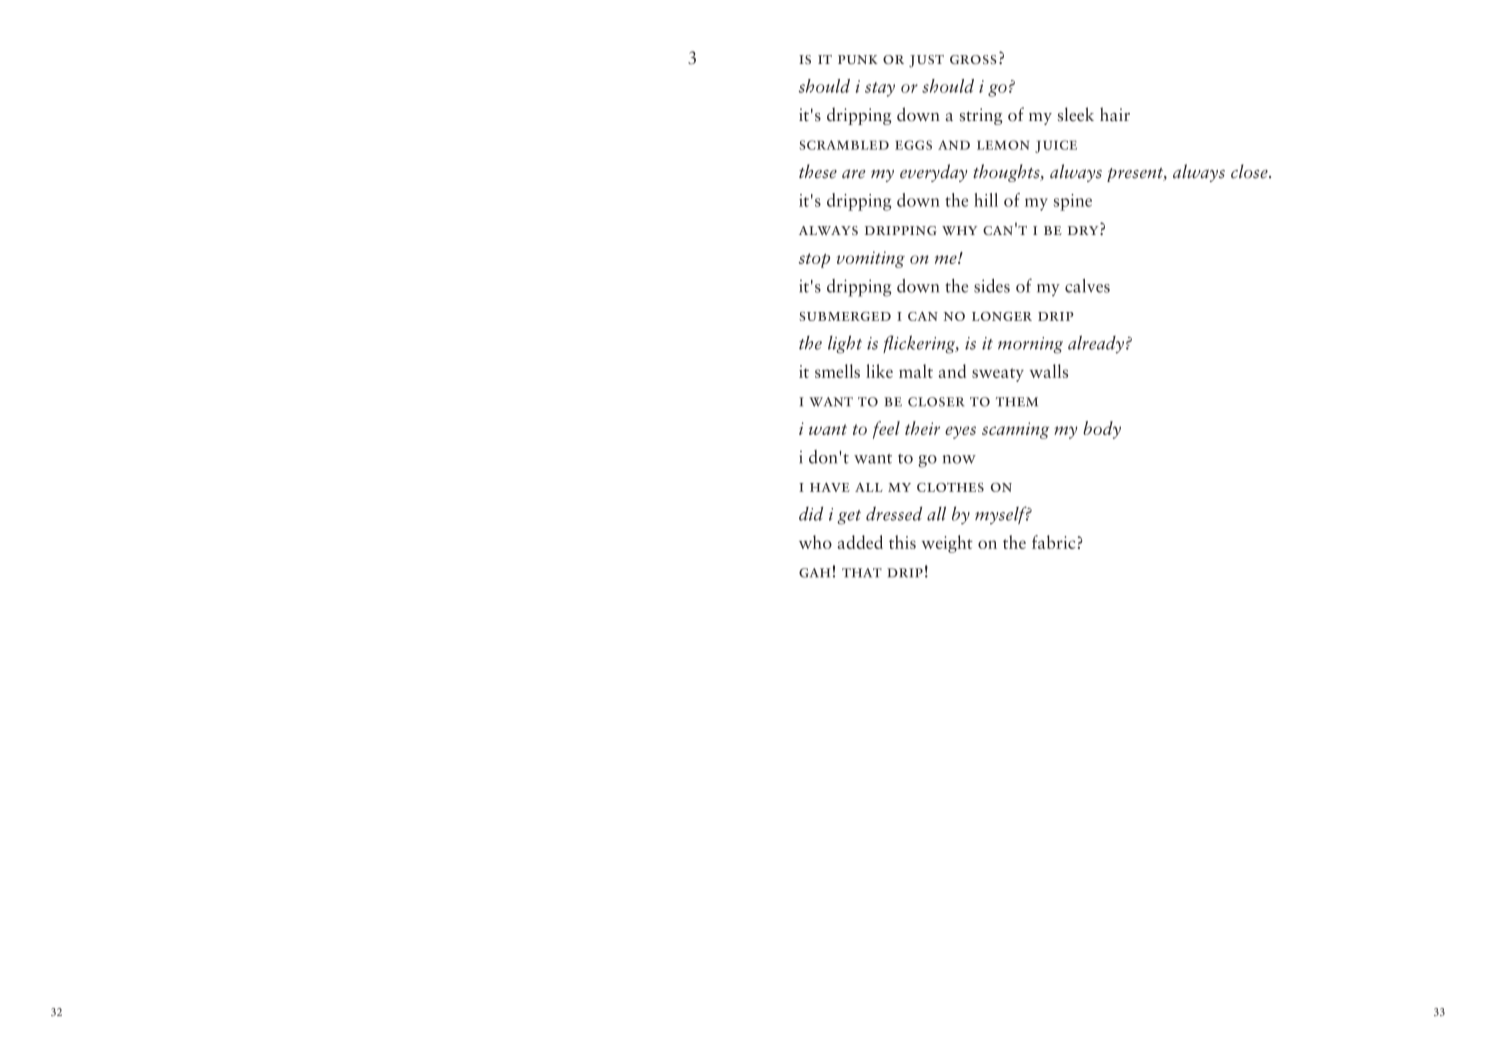  Describe the element at coordinates (858, 59) in the image. I see `punk` at that location.
